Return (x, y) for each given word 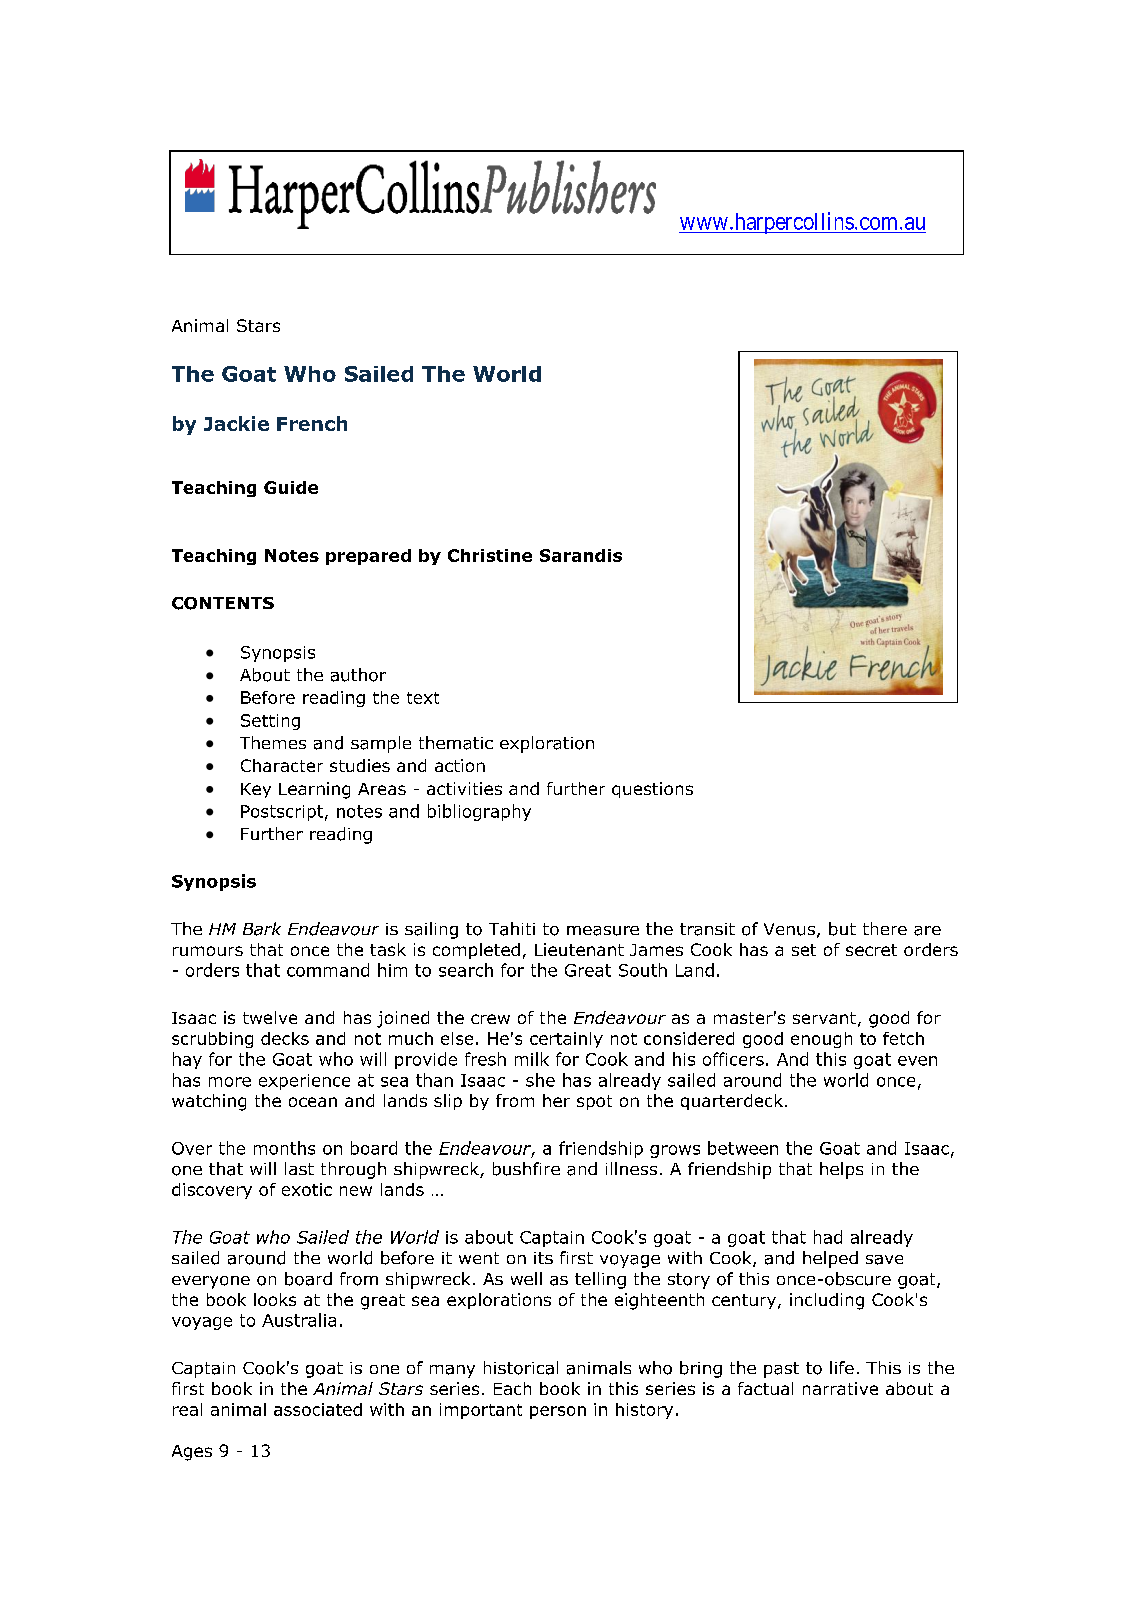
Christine (490, 555)
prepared (368, 557)
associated (318, 1409)
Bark (262, 929)
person (558, 1412)
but (842, 929)
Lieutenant (579, 949)
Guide (291, 487)
